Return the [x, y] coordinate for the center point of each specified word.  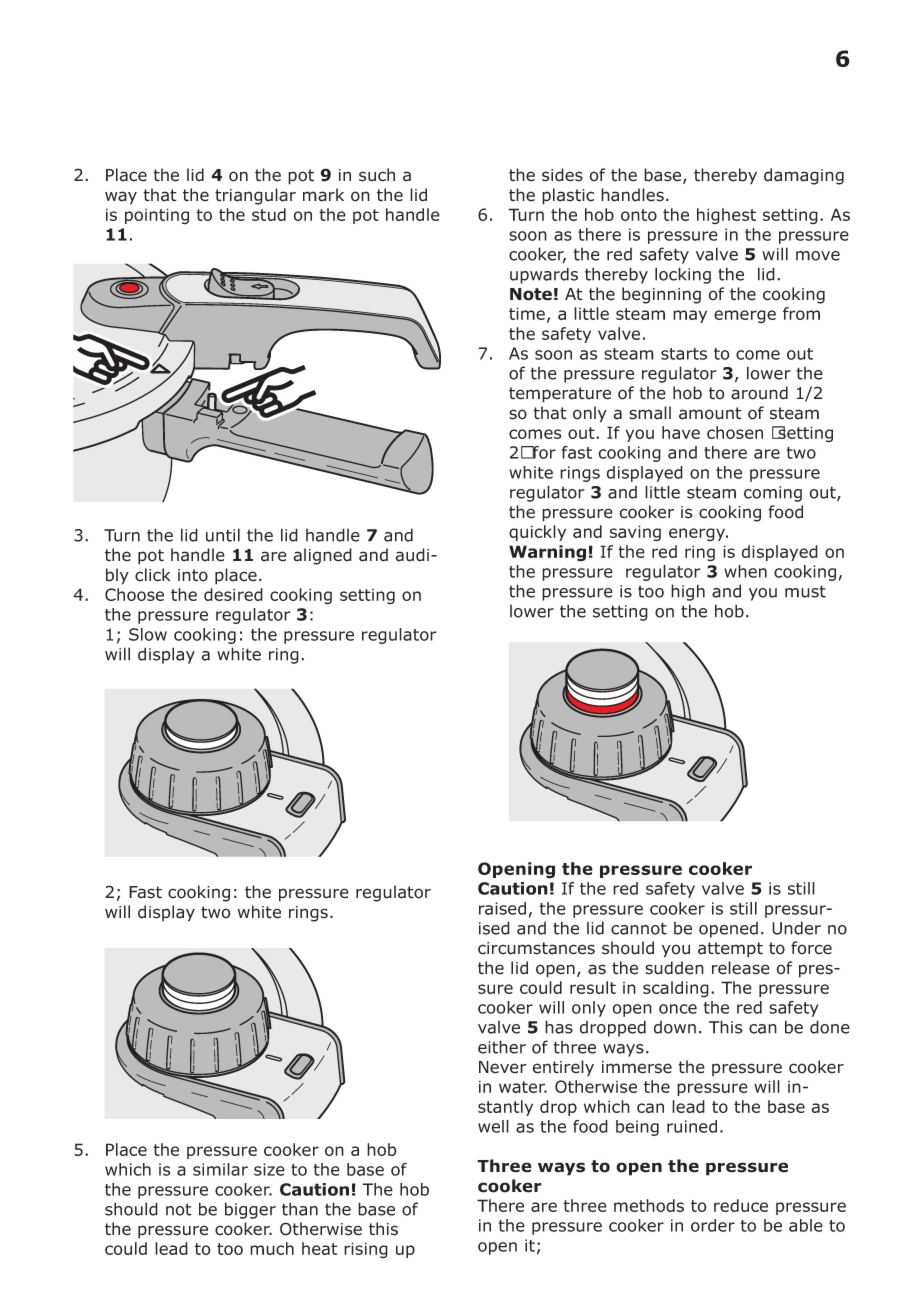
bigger [250, 1210]
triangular [255, 196]
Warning [547, 553]
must [805, 591]
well [493, 1126]
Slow [148, 634]
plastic [568, 196]
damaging [804, 176]
